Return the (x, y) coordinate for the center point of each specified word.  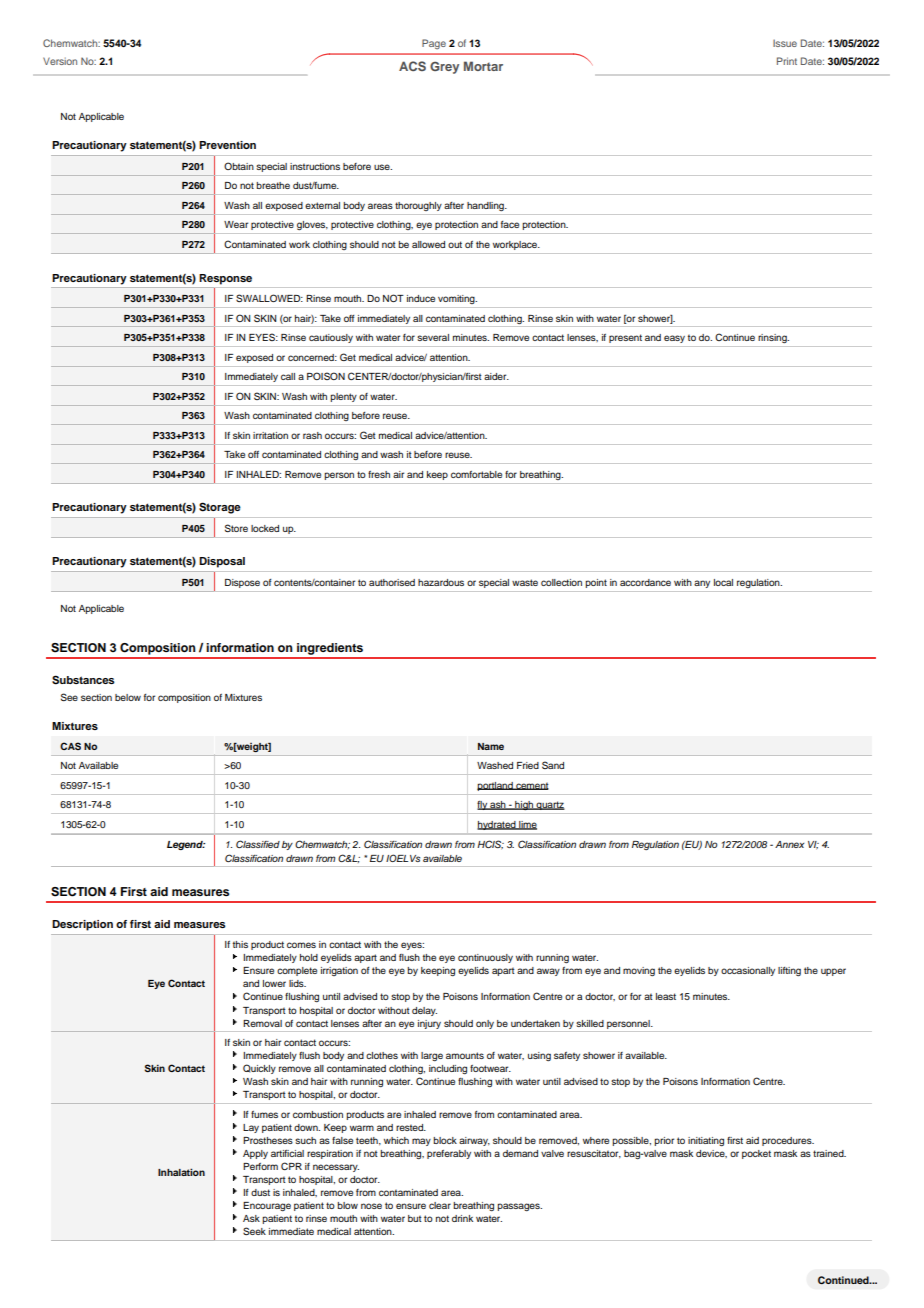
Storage (220, 508)
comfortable (476, 474)
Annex (789, 844)
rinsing (773, 338)
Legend (186, 845)
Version (60, 61)
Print (787, 61)
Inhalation (181, 1172)
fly (483, 805)
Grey (444, 68)
